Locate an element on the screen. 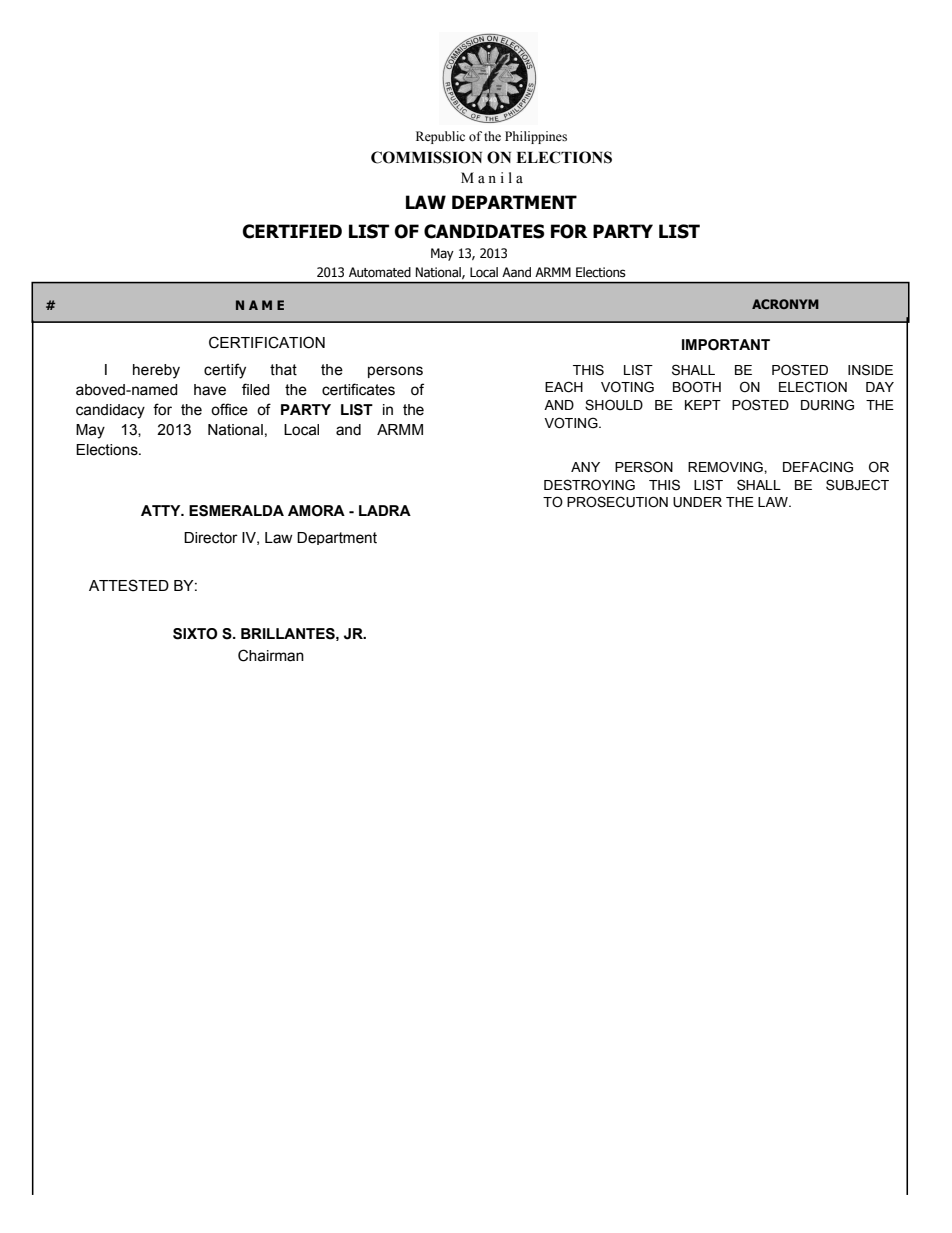  have is located at coordinates (210, 390).
